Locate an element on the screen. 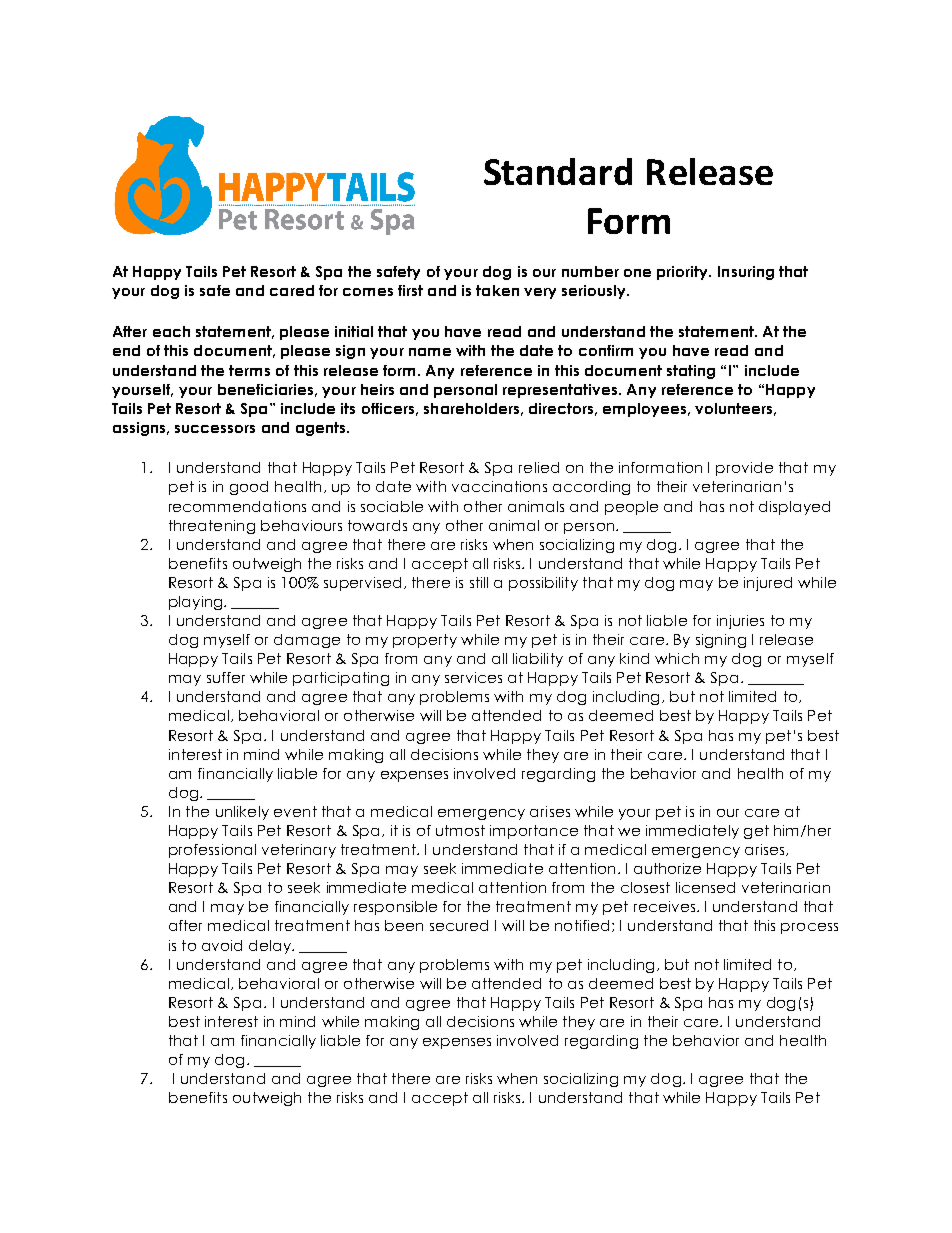 The image size is (952, 1233). still is located at coordinates (479, 582).
